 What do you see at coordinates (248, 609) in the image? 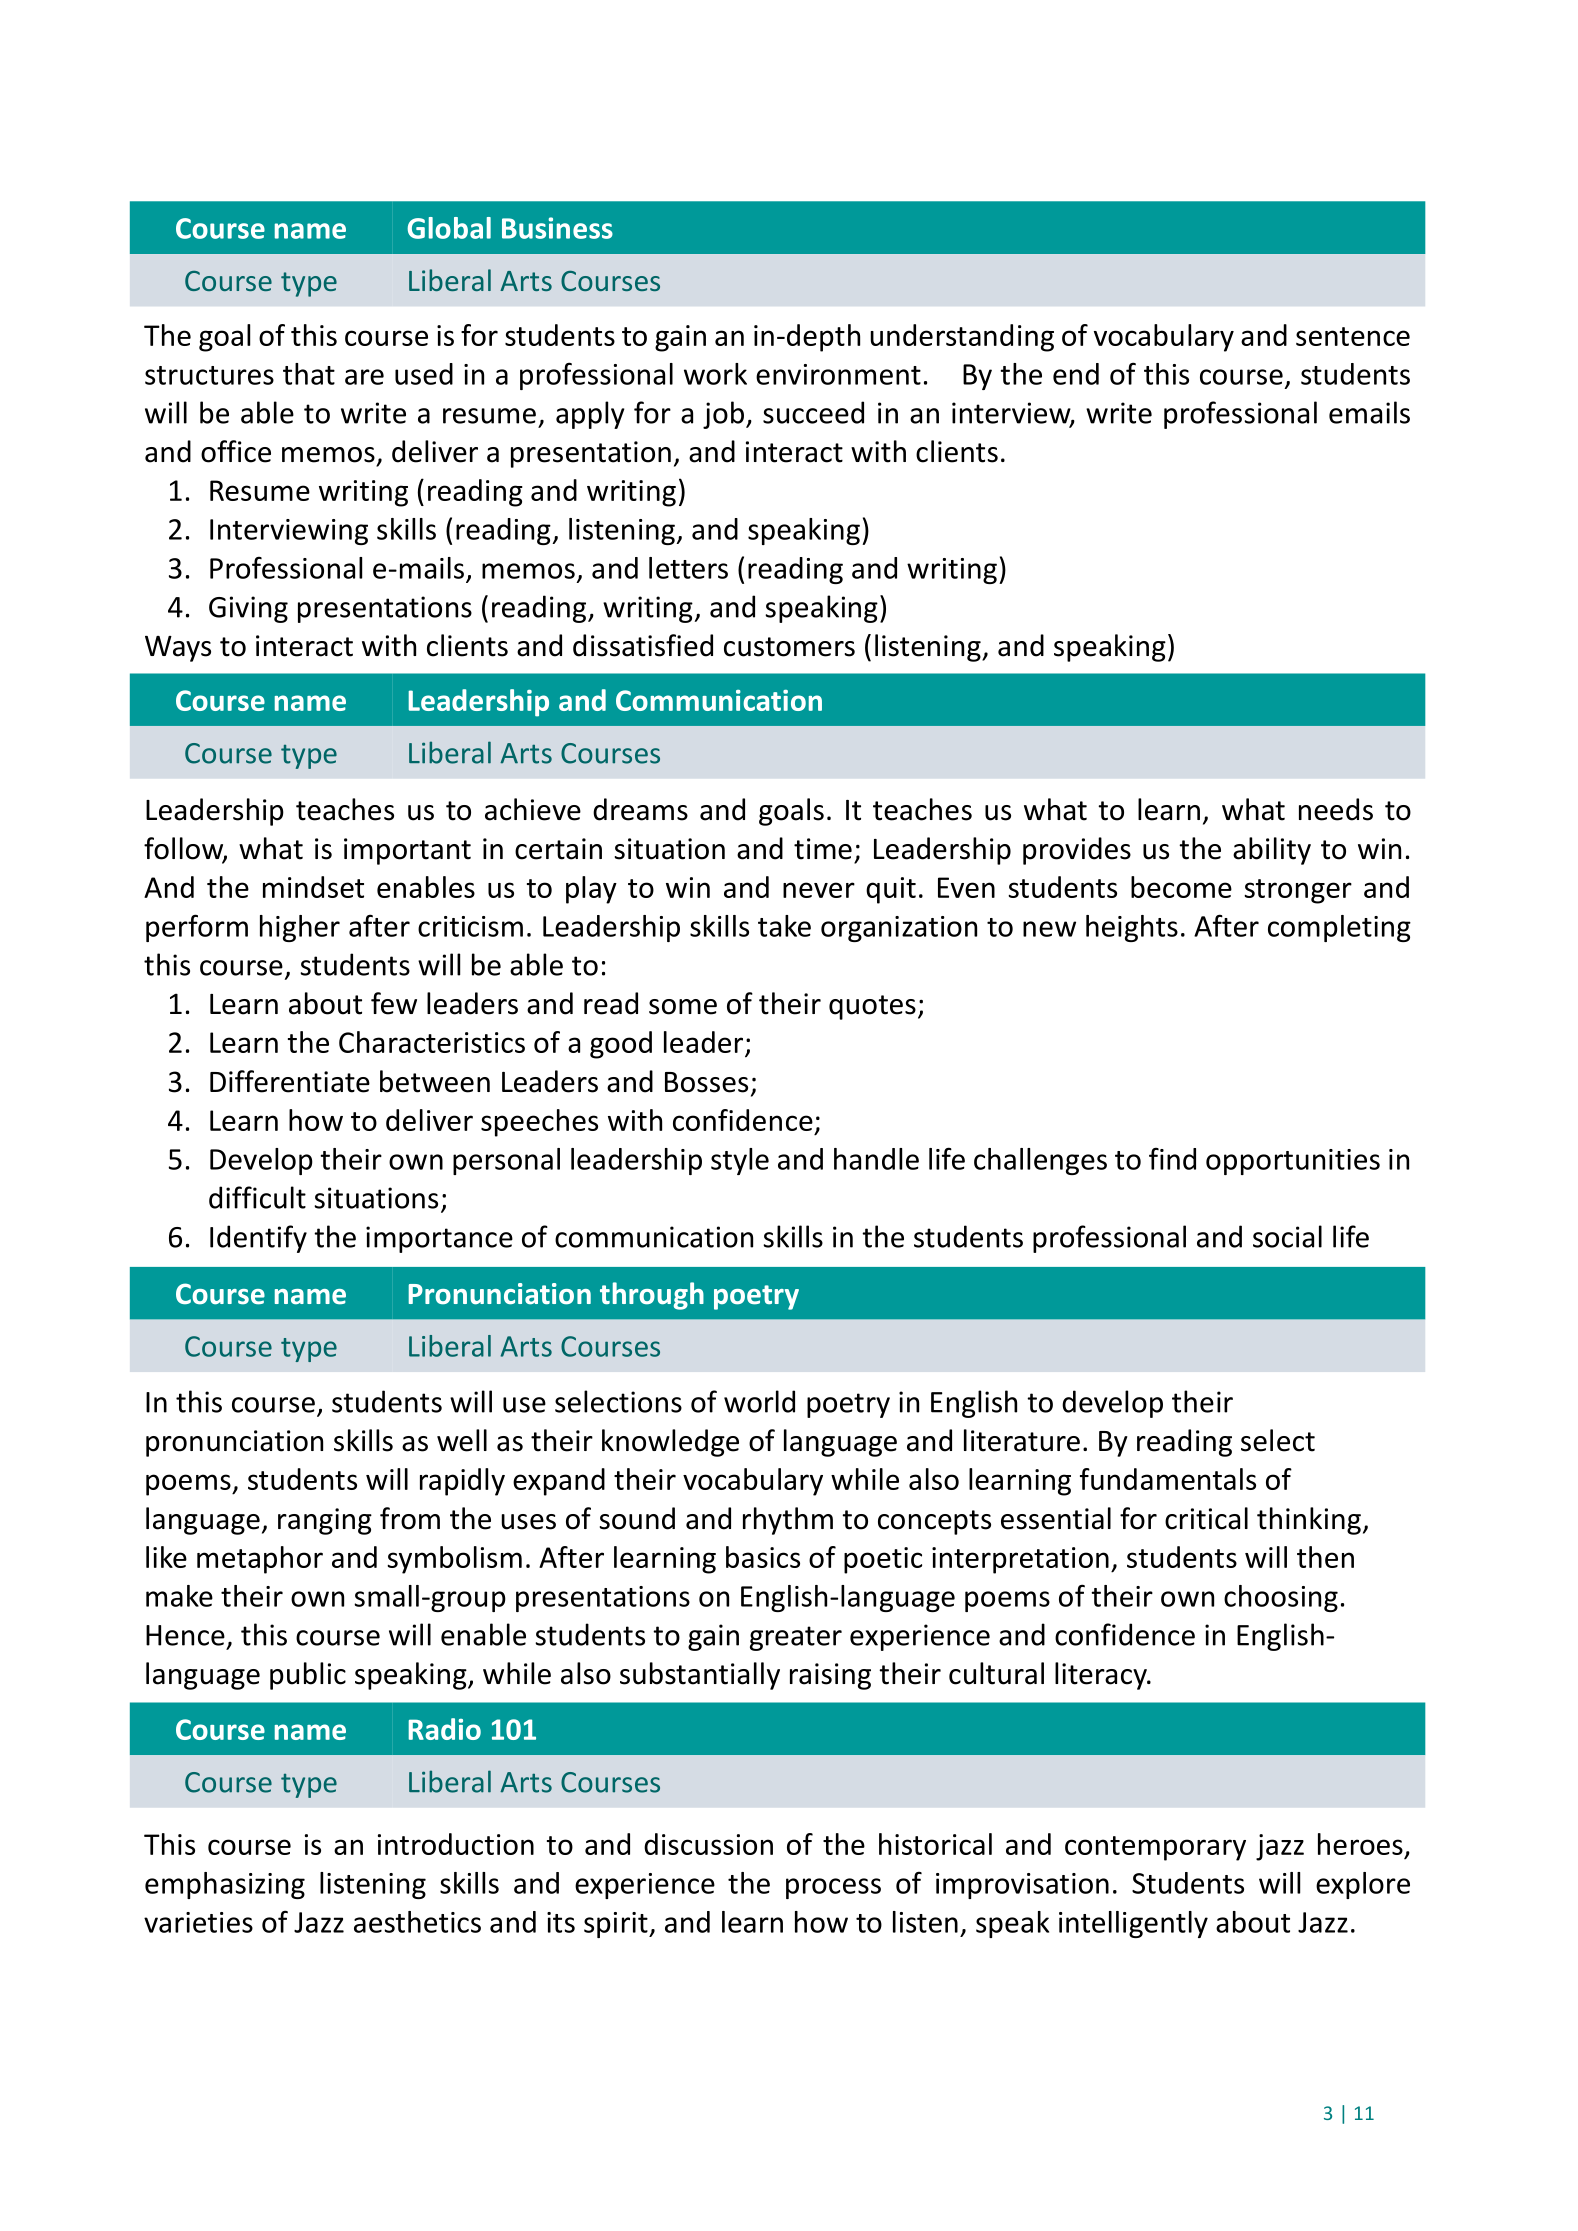
I see `Giving` at bounding box center [248, 609].
